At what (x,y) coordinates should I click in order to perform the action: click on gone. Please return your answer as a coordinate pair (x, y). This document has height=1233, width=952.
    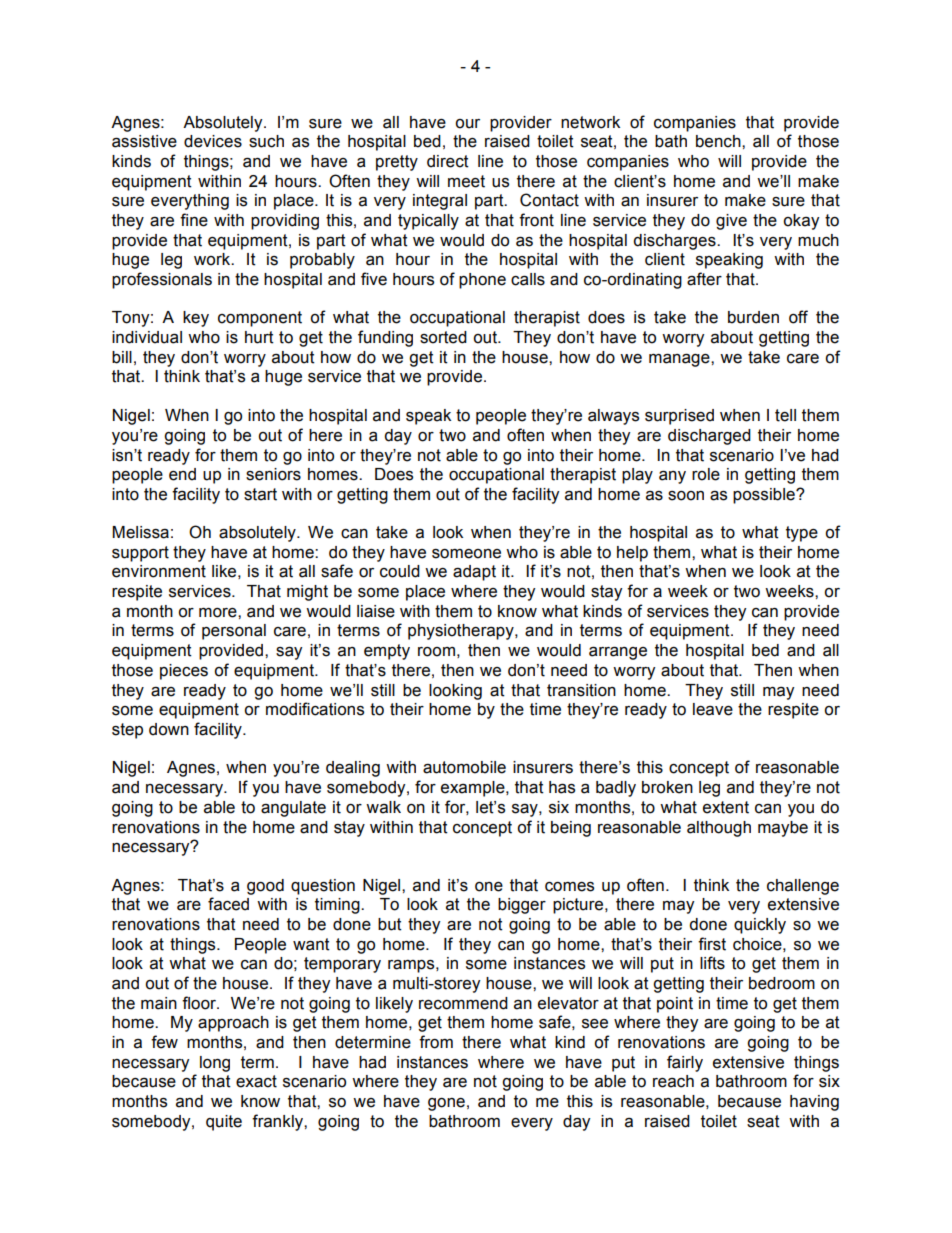
    Looking at the image, I should click on (446, 1104).
